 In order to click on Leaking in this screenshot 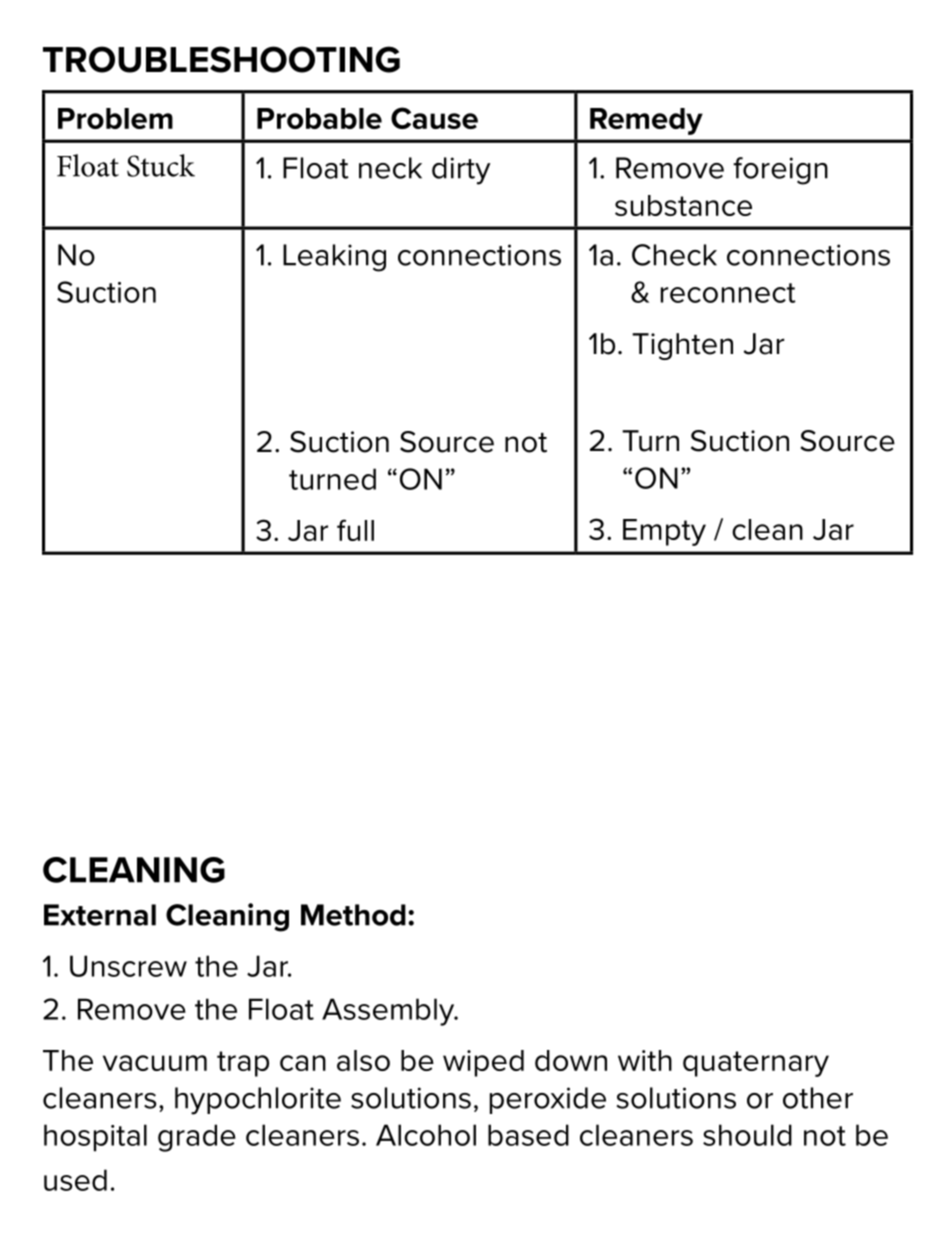, I will do `click(334, 258)`.
